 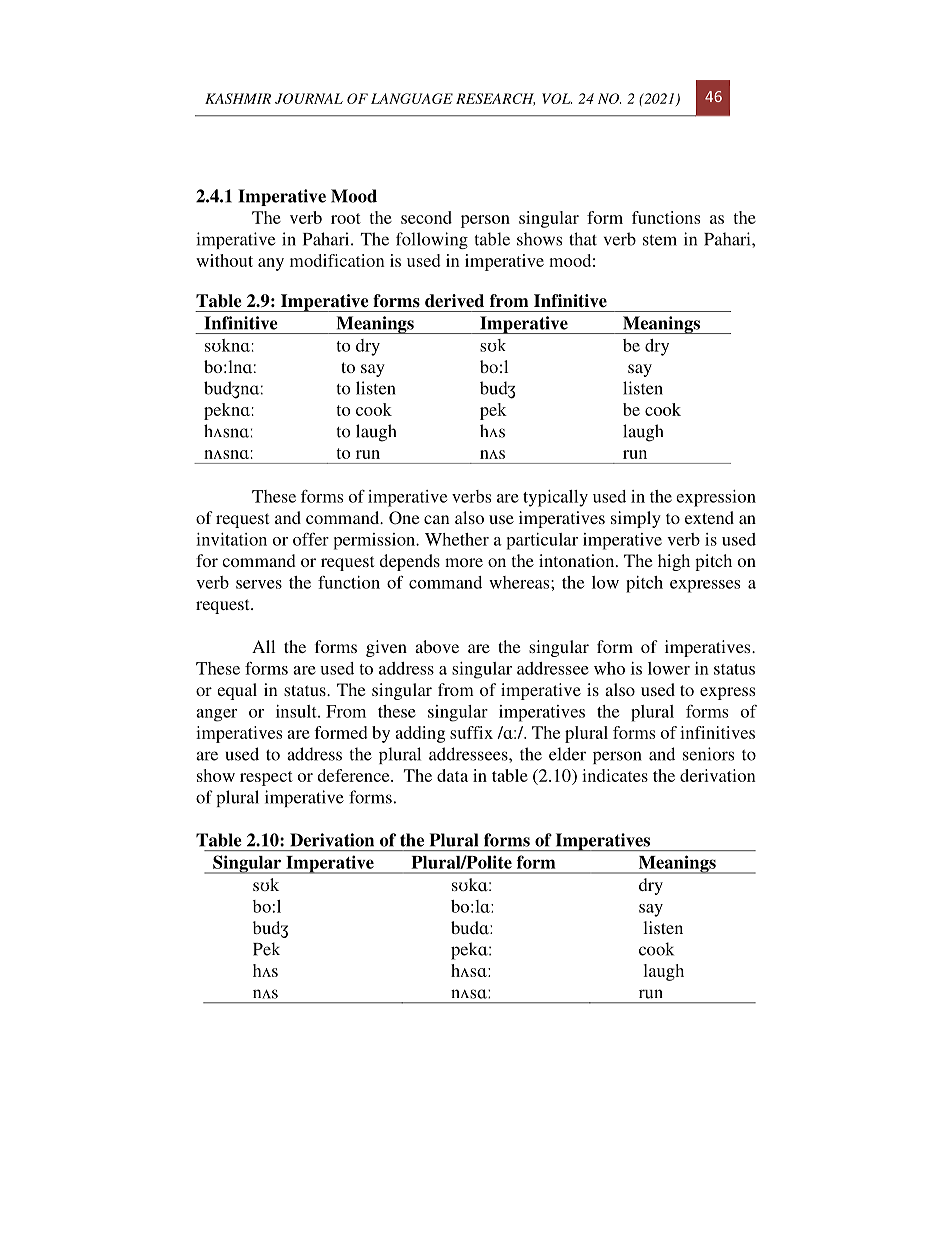 I want to click on Whether, so click(x=457, y=539).
